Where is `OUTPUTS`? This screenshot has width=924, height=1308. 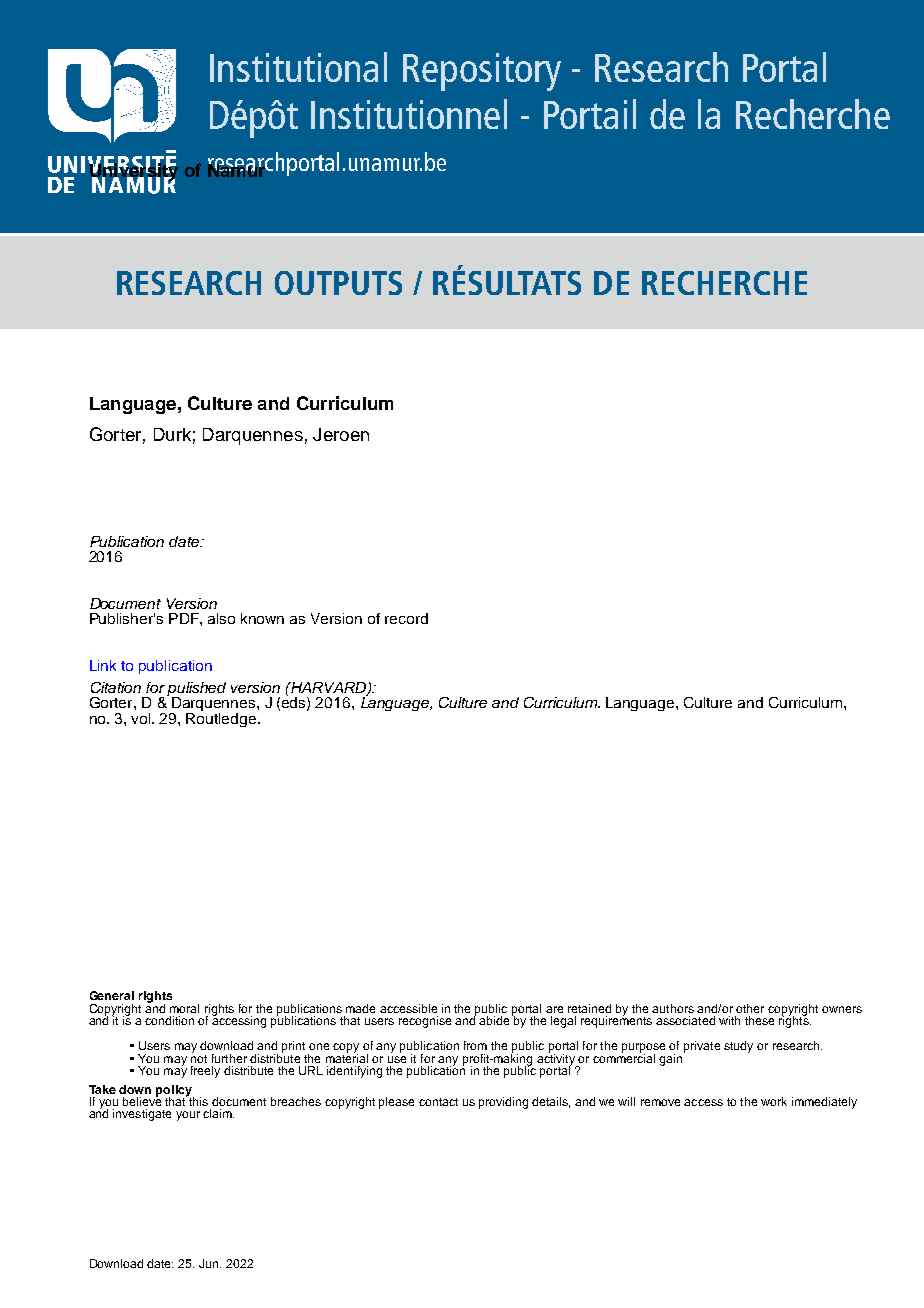
OUTPUTS is located at coordinates (338, 283).
